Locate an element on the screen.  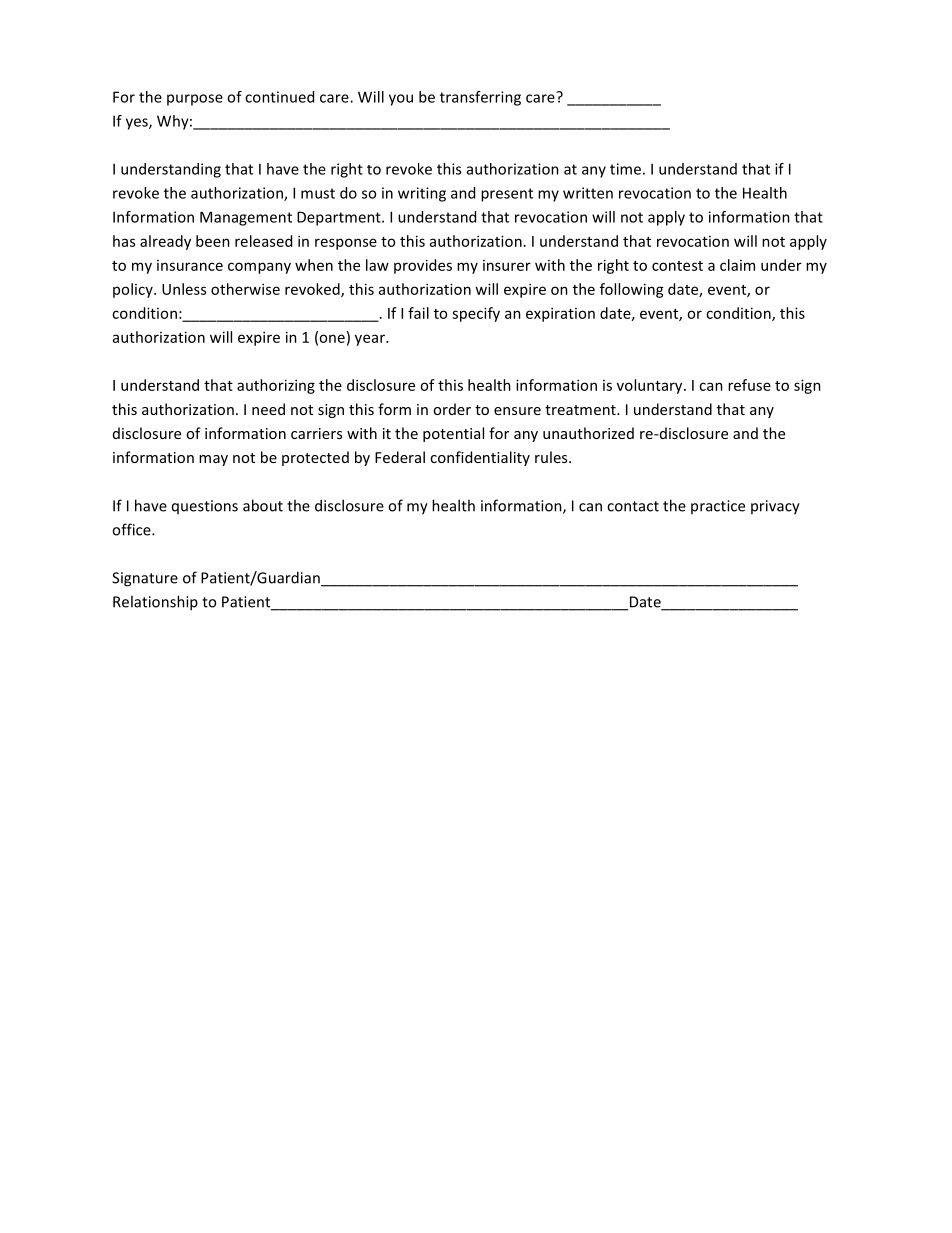
time is located at coordinates (625, 169).
